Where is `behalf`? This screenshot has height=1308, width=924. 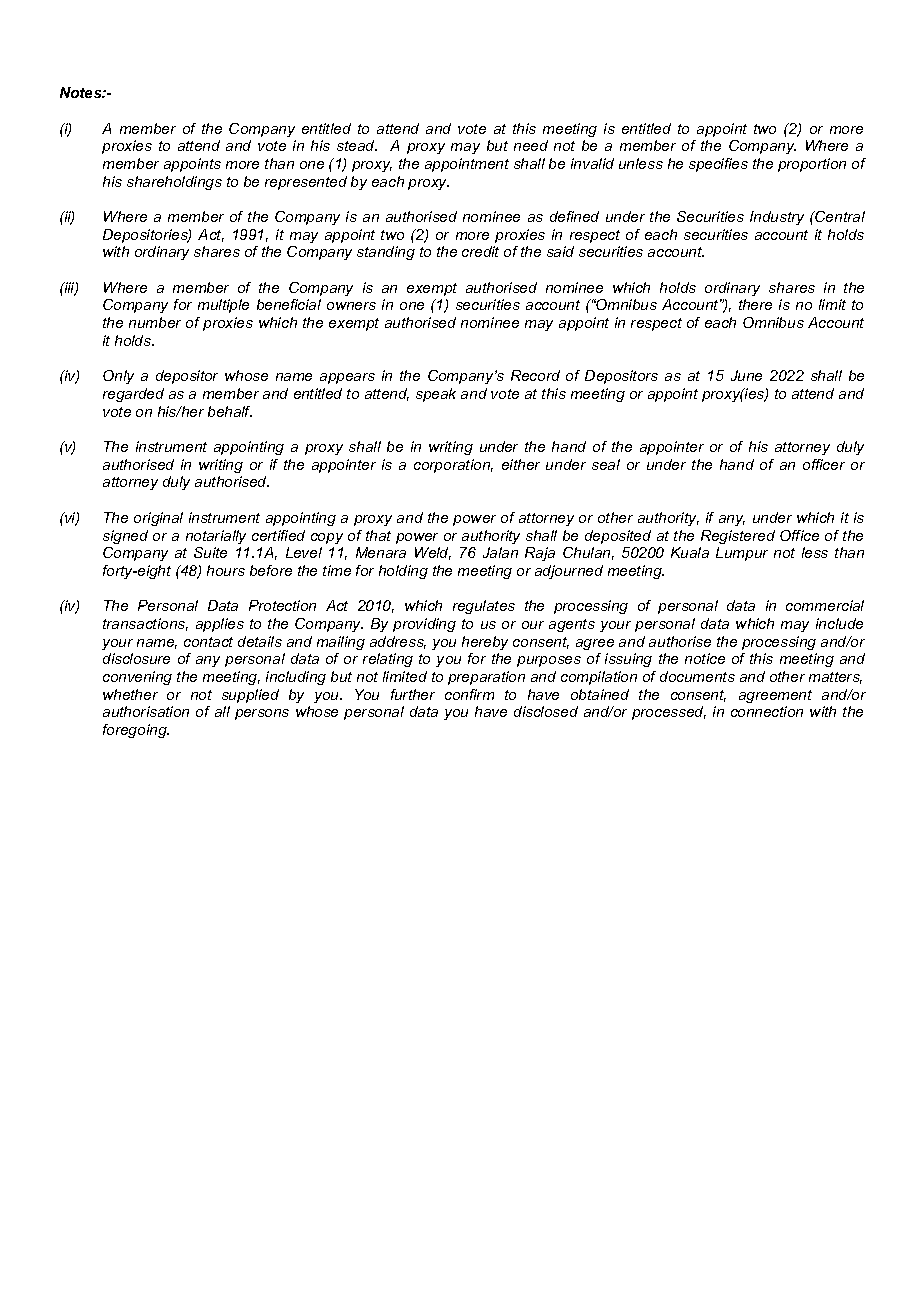 behalf is located at coordinates (230, 411).
